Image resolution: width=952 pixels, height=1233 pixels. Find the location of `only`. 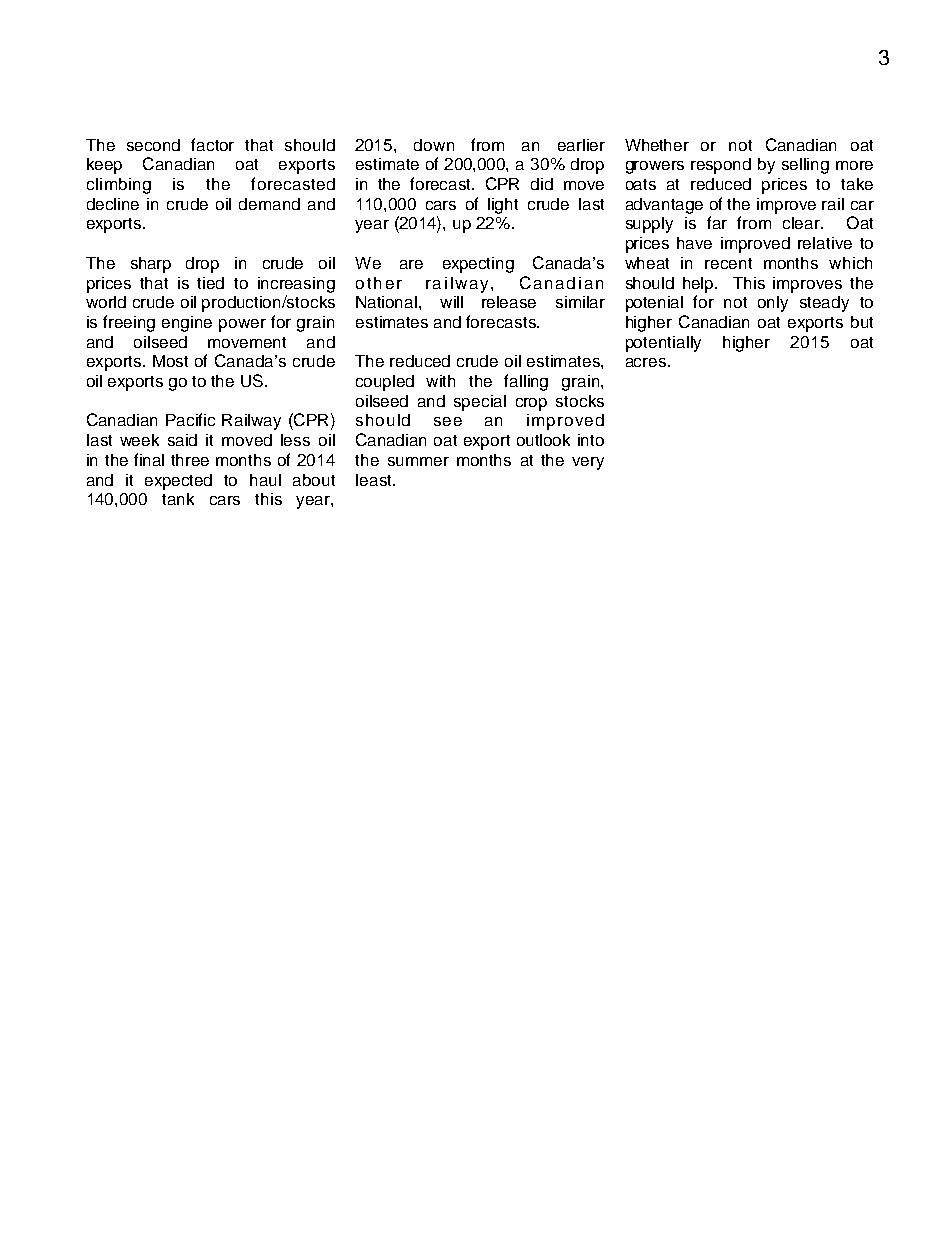

only is located at coordinates (773, 304).
